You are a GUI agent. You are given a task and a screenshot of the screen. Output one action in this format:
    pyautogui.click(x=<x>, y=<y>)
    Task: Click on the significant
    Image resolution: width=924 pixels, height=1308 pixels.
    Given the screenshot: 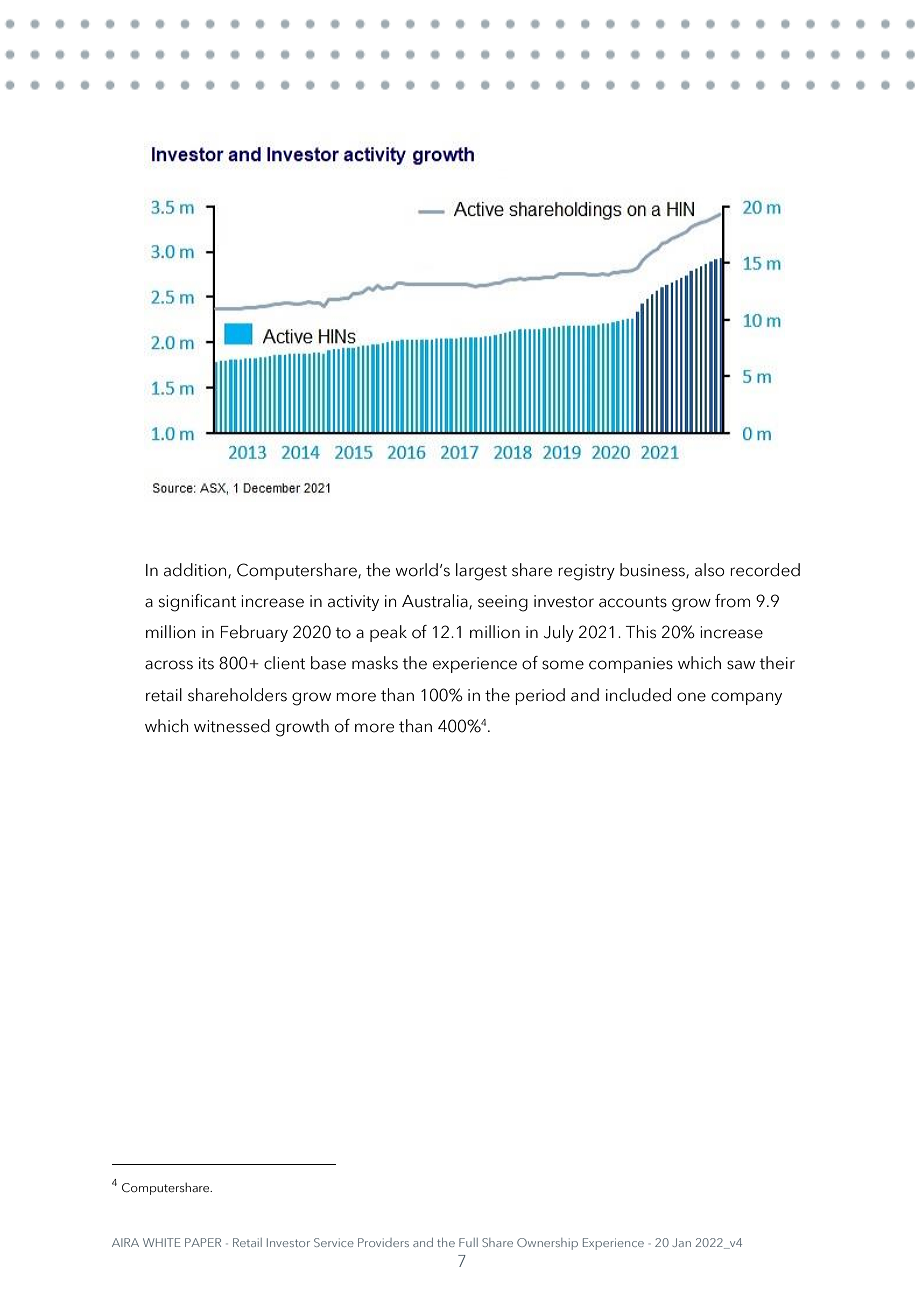 What is the action you would take?
    pyautogui.click(x=197, y=603)
